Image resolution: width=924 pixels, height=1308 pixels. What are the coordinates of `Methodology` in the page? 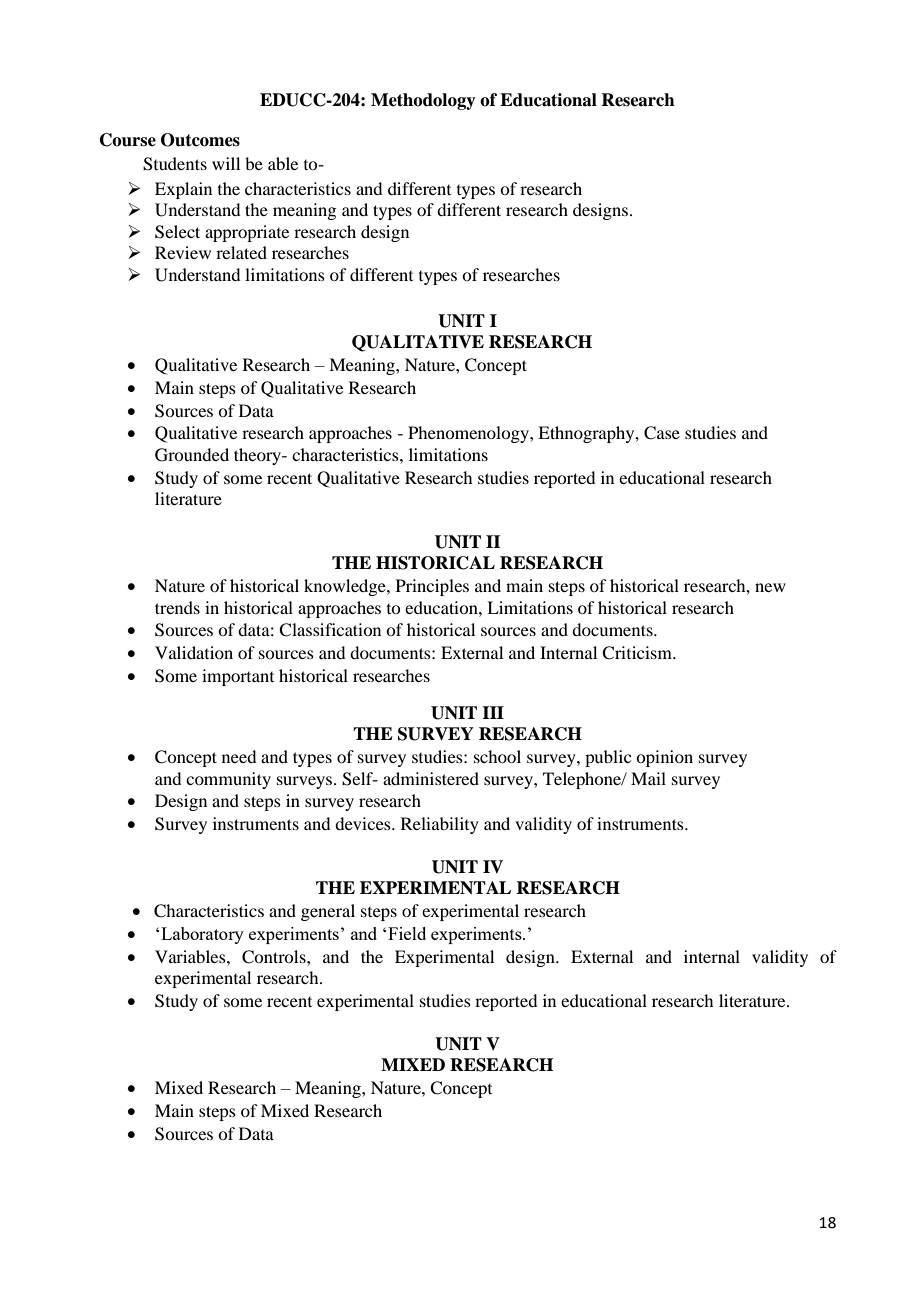 It's located at (423, 101).
